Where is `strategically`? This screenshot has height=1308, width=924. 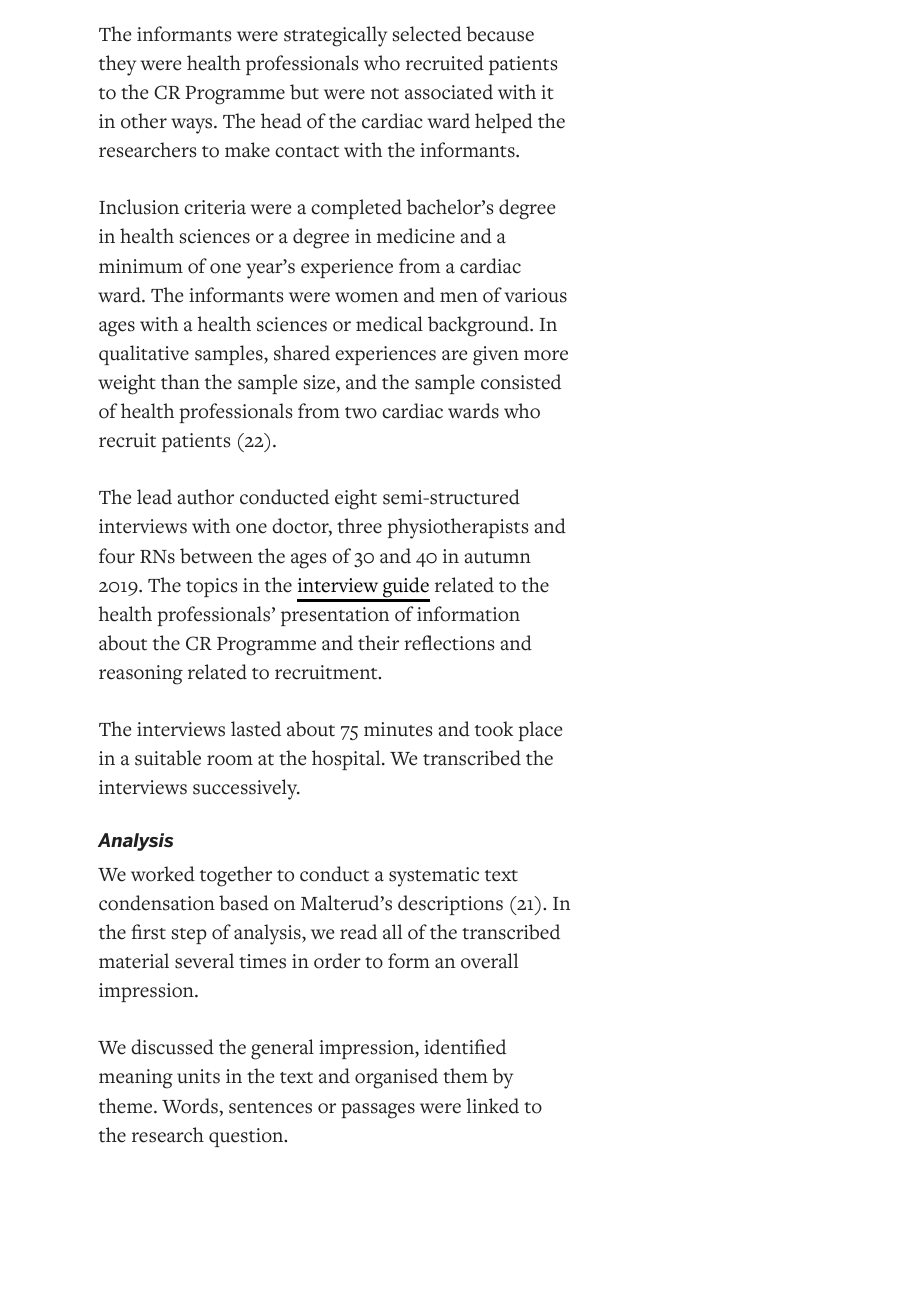
strategically is located at coordinates (335, 36).
